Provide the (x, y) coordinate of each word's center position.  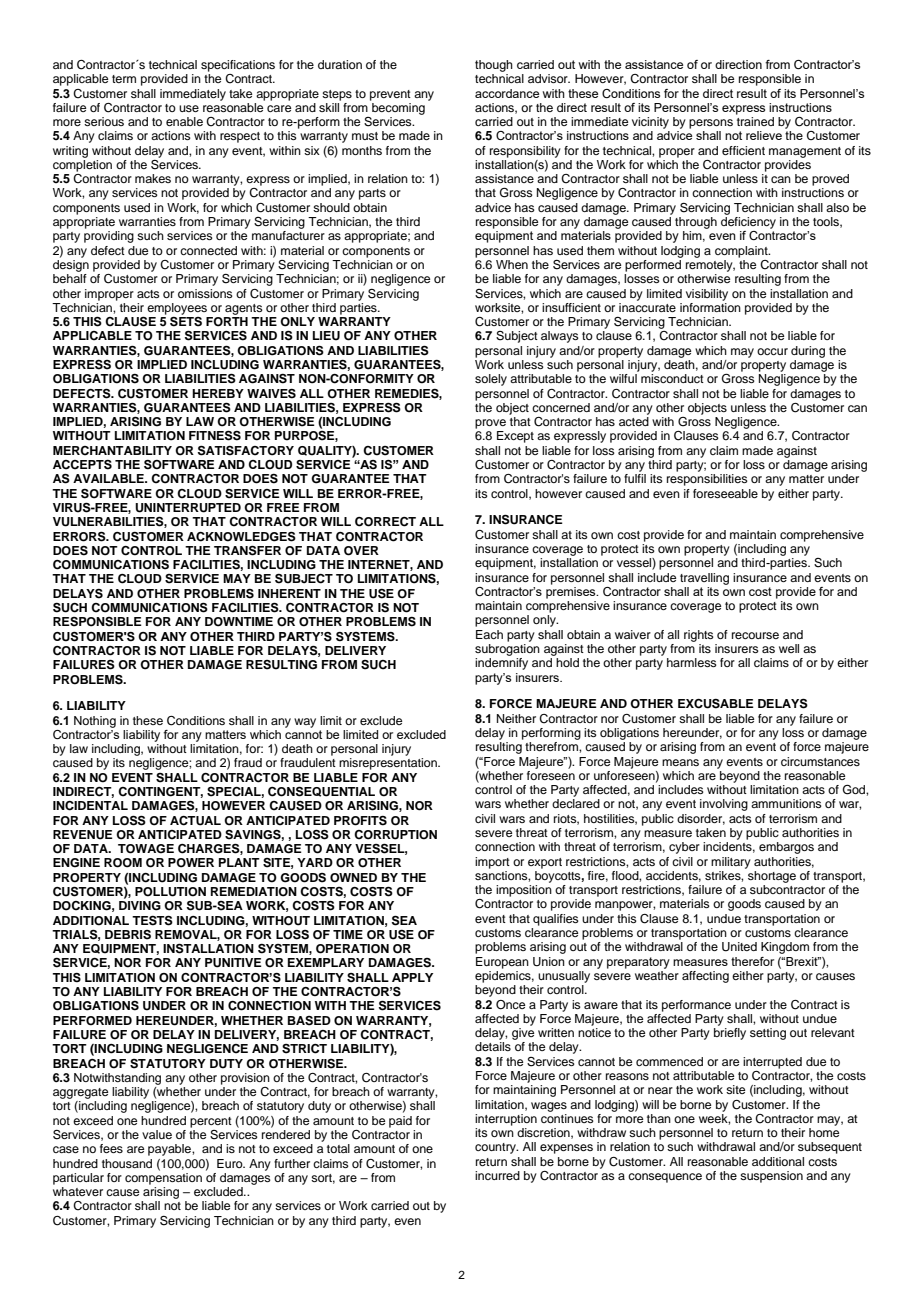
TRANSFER (247, 550)
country (496, 1148)
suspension (771, 1177)
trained (755, 121)
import (492, 863)
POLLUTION (170, 892)
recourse (755, 635)
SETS (186, 320)
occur (772, 351)
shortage (771, 875)
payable (170, 1150)
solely (491, 380)
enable (184, 121)
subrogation (507, 650)
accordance (507, 93)
